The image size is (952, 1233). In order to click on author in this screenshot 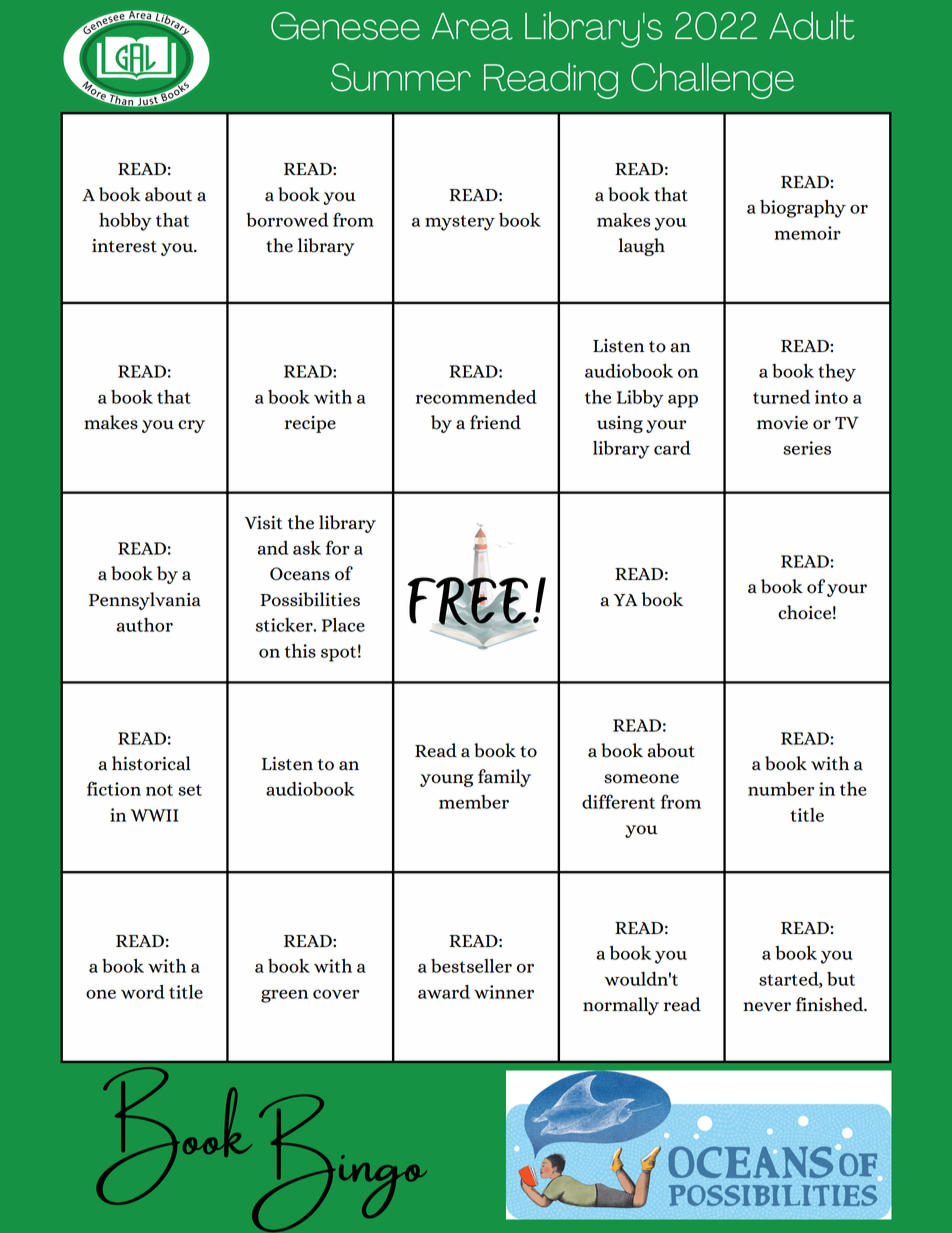, I will do `click(144, 625)`.
